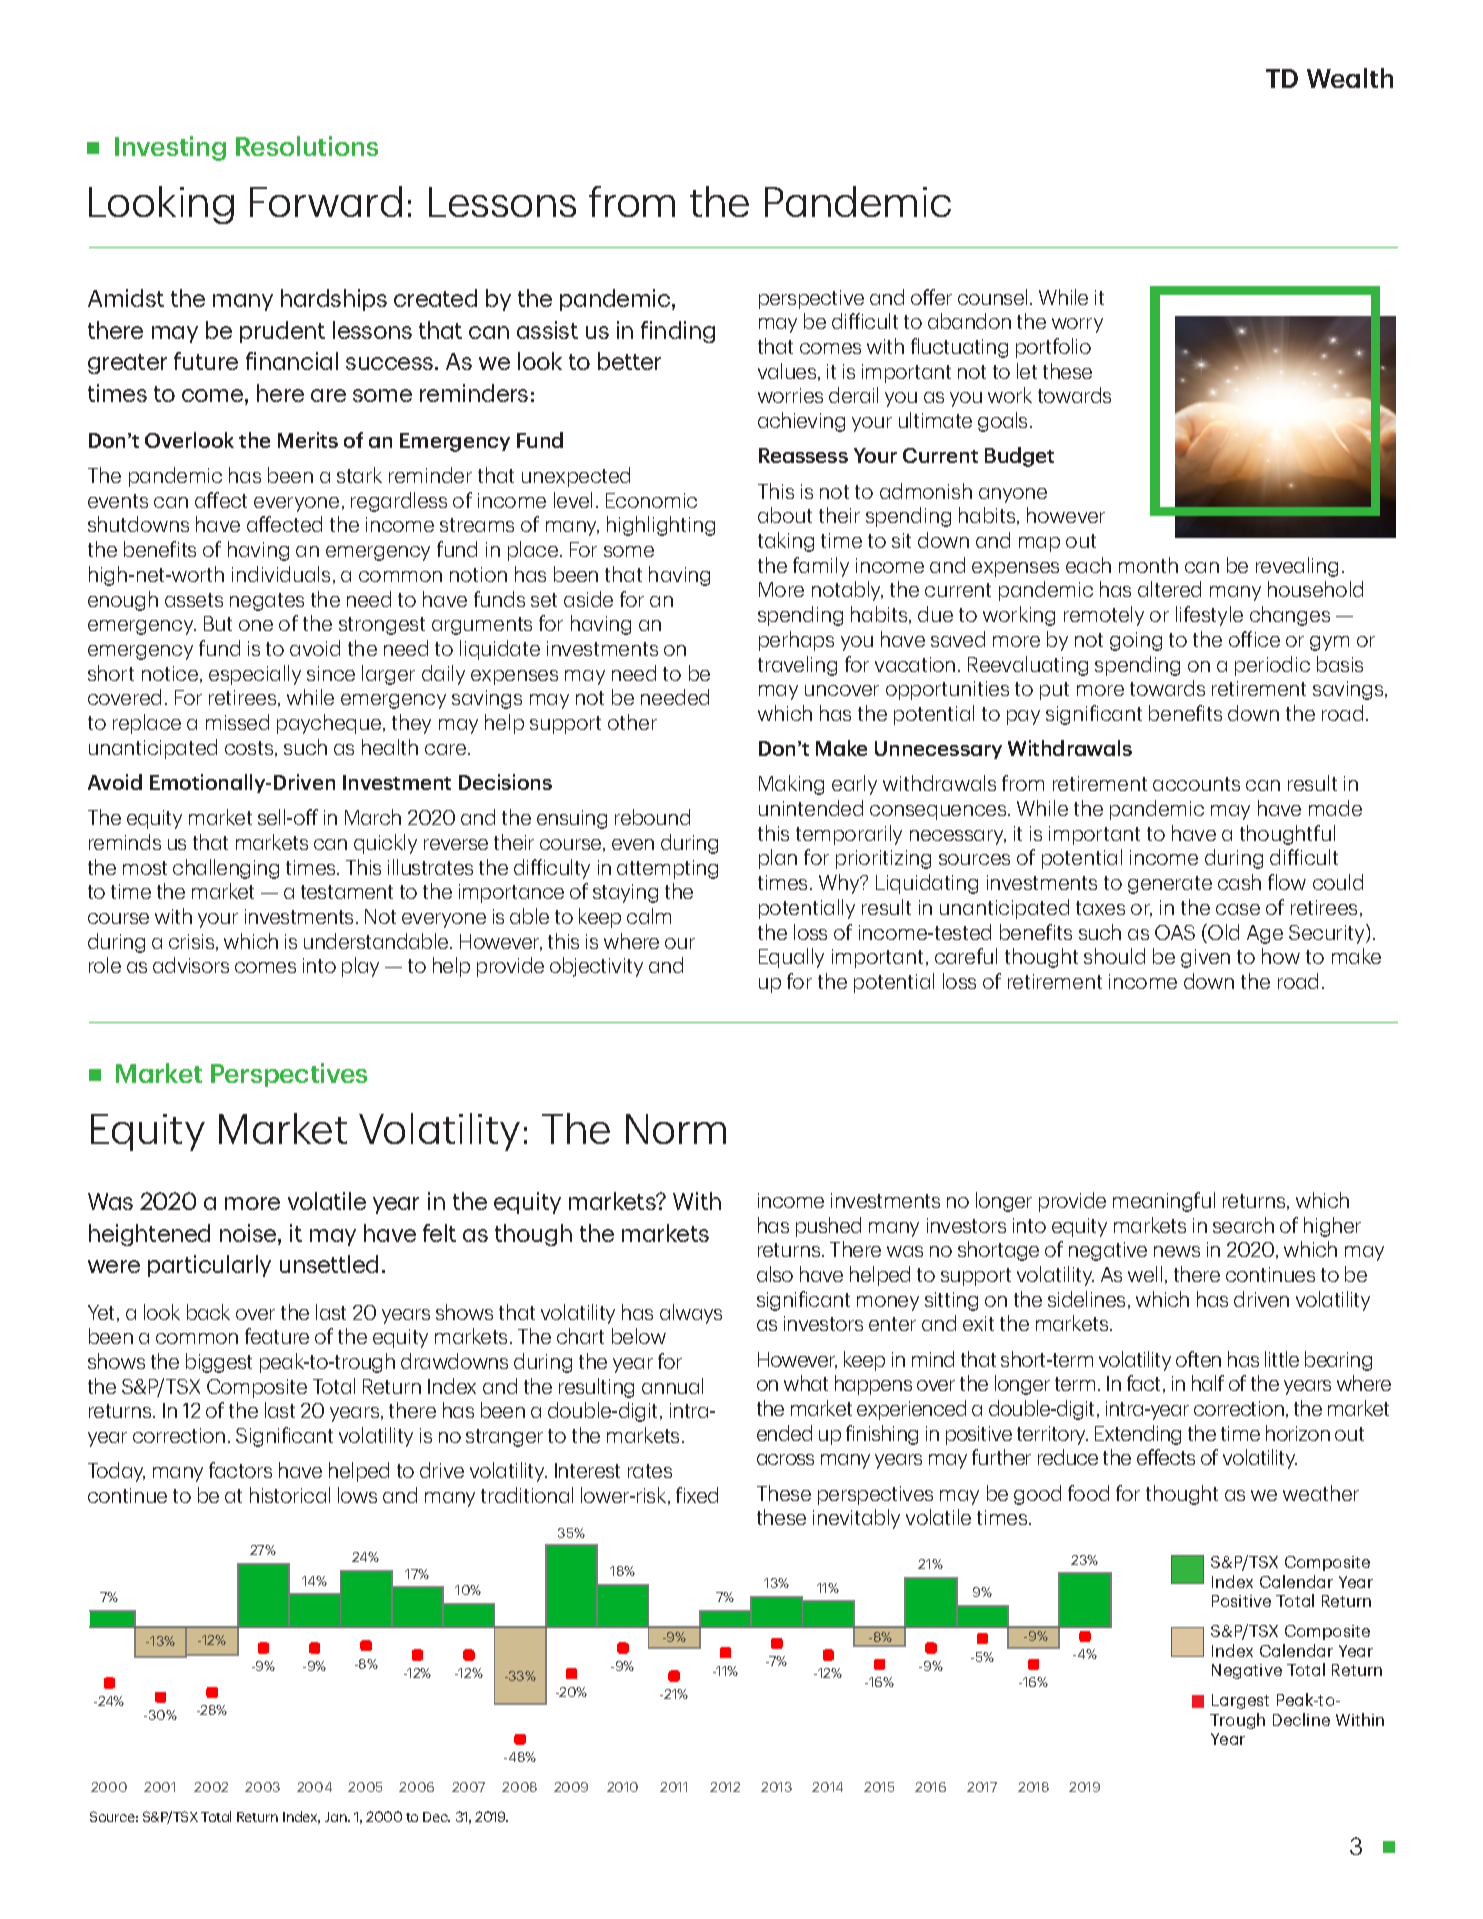 The image size is (1483, 1919). I want to click on Jan, so click(337, 1817).
